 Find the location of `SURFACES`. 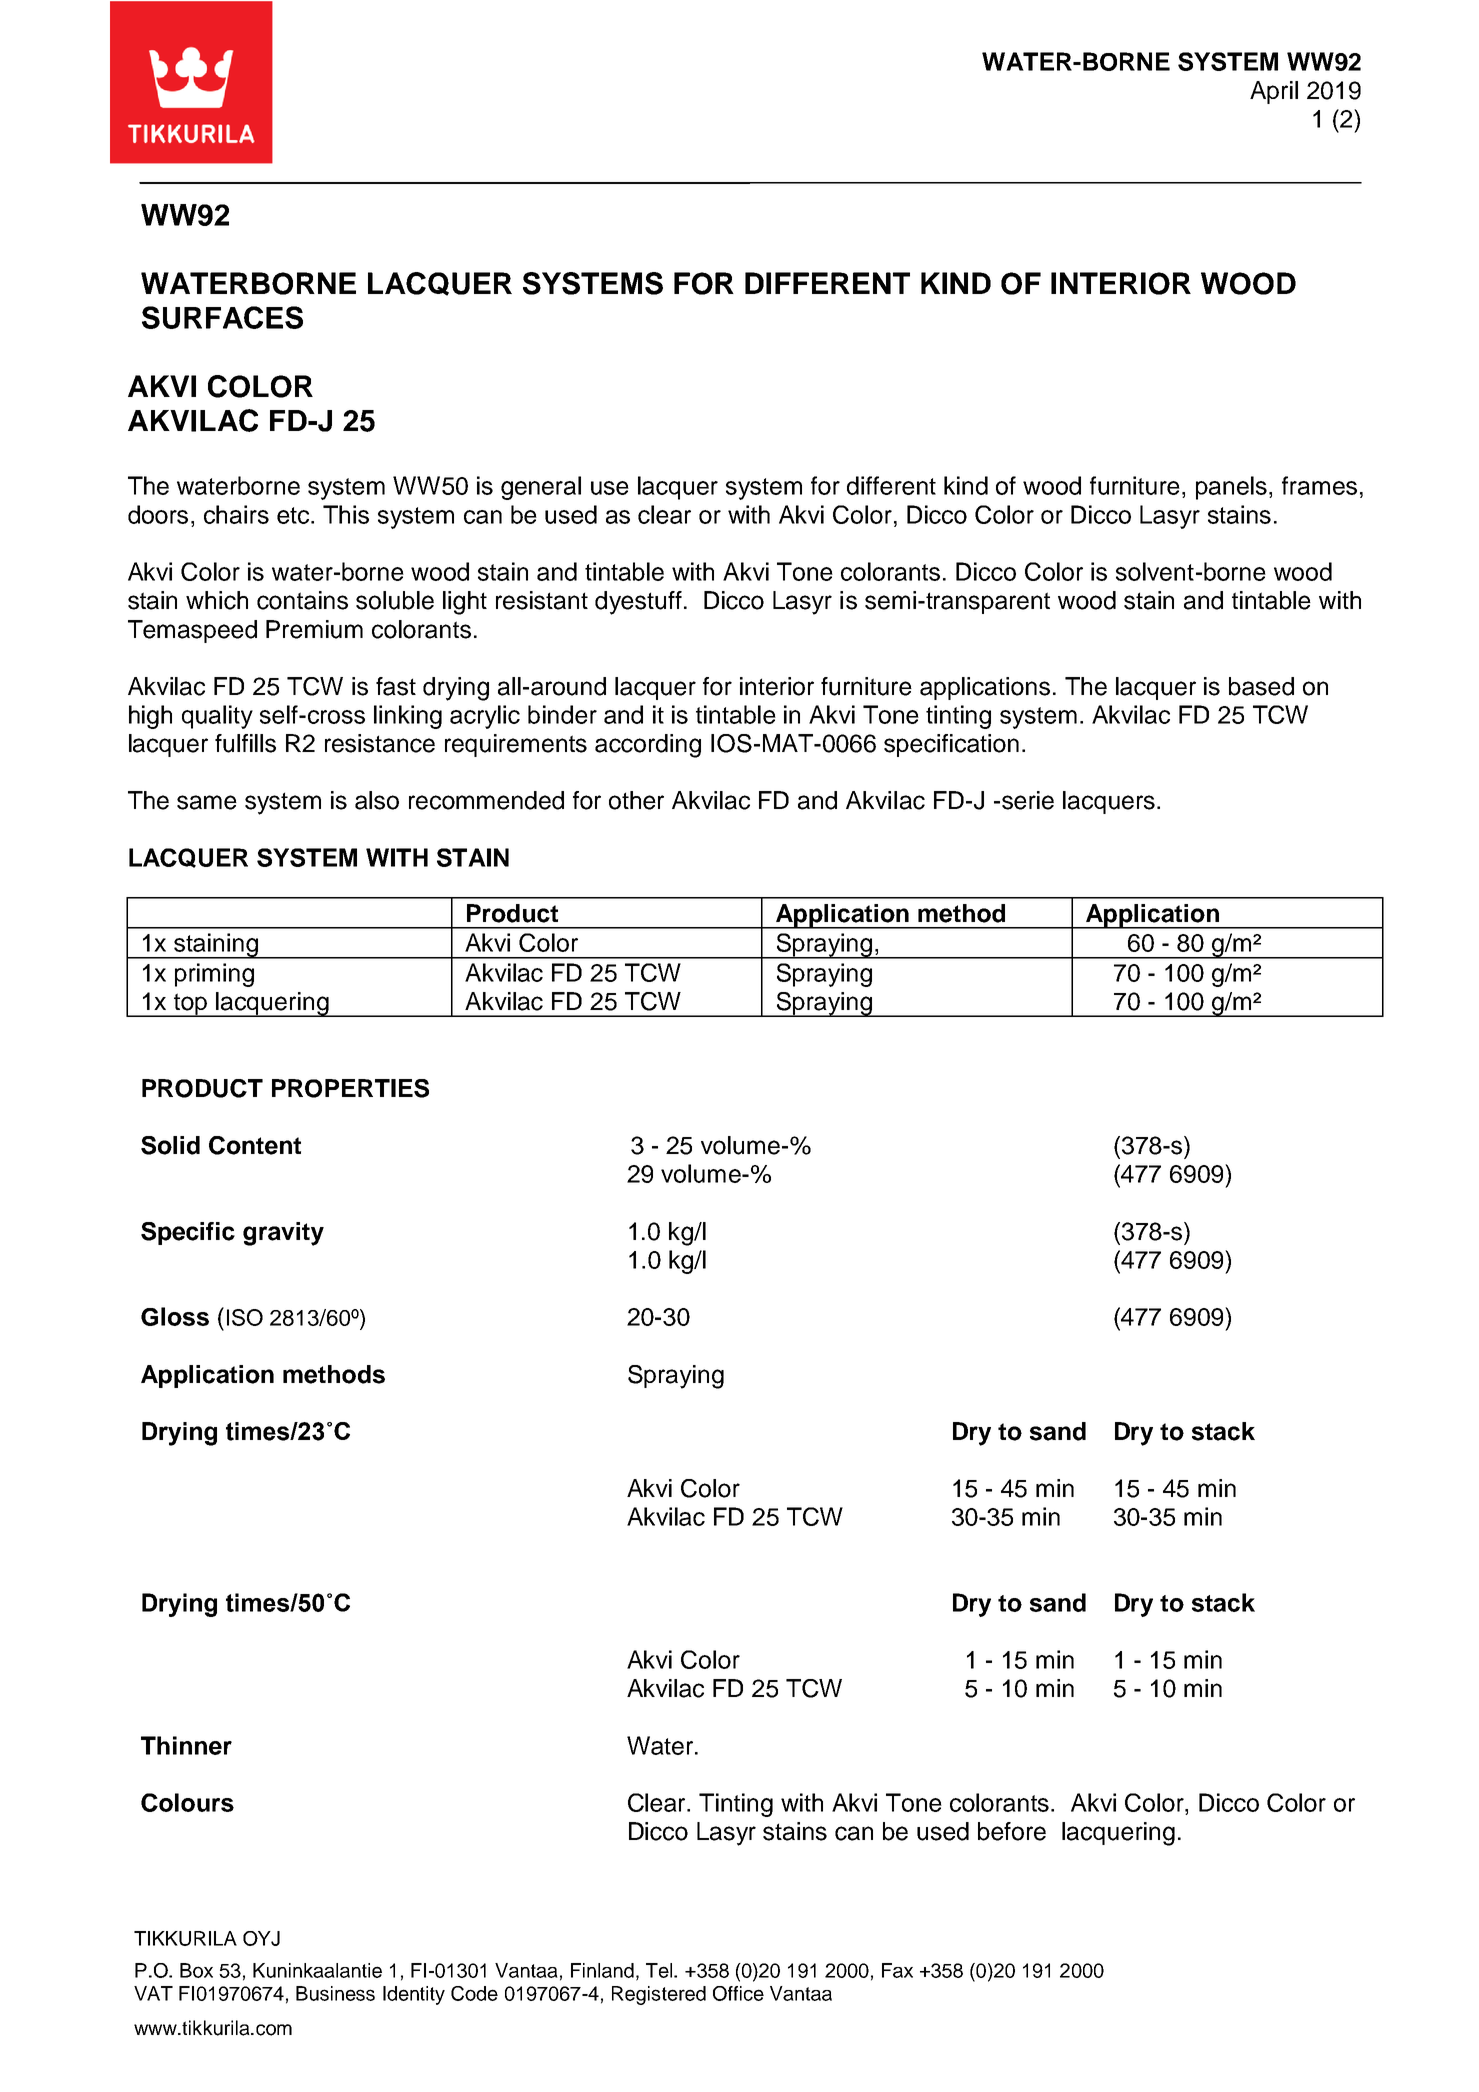

SURFACES is located at coordinates (222, 317).
